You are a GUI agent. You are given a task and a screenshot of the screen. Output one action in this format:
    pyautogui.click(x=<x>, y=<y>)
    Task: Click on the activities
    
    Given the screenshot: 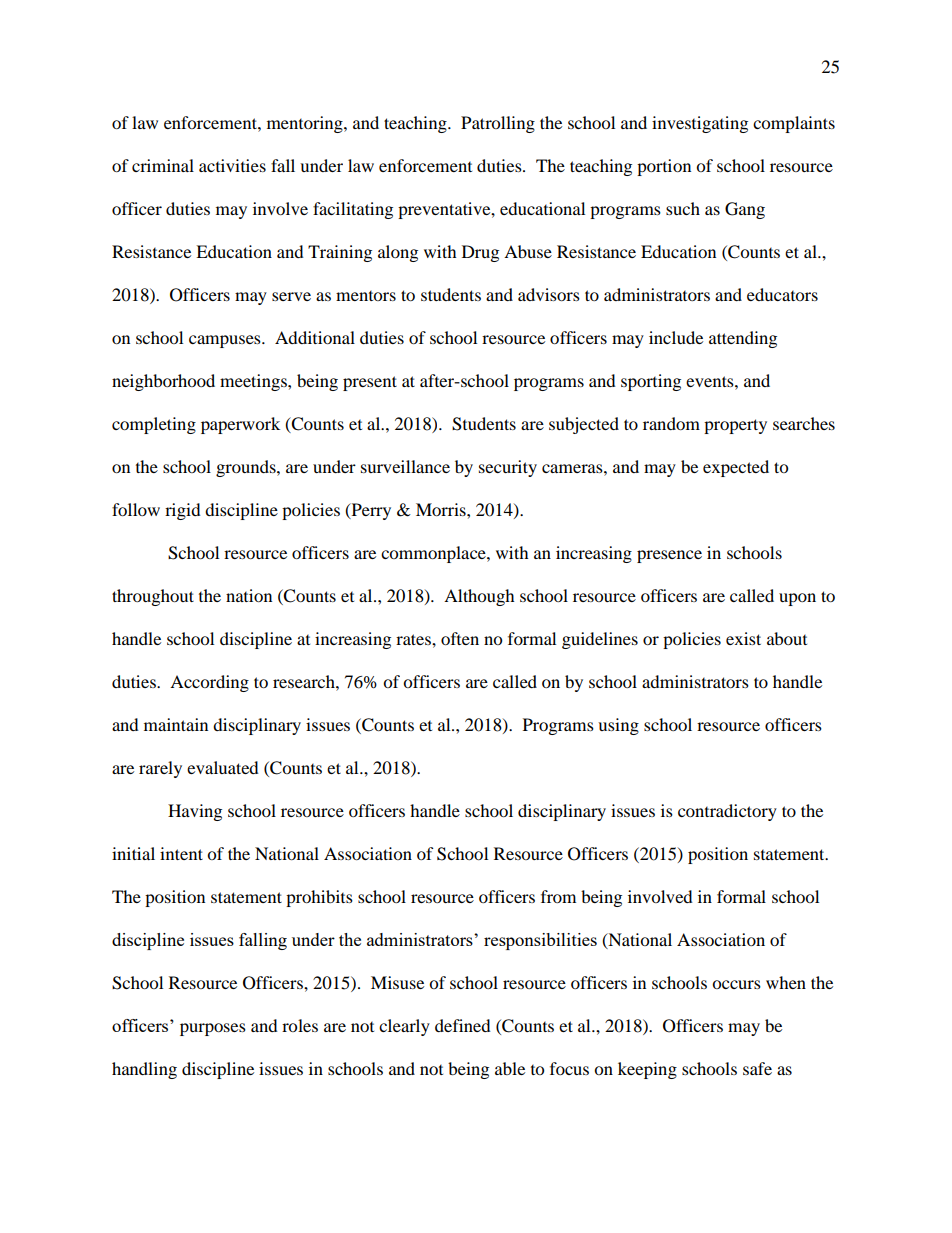 What is the action you would take?
    pyautogui.click(x=232, y=165)
